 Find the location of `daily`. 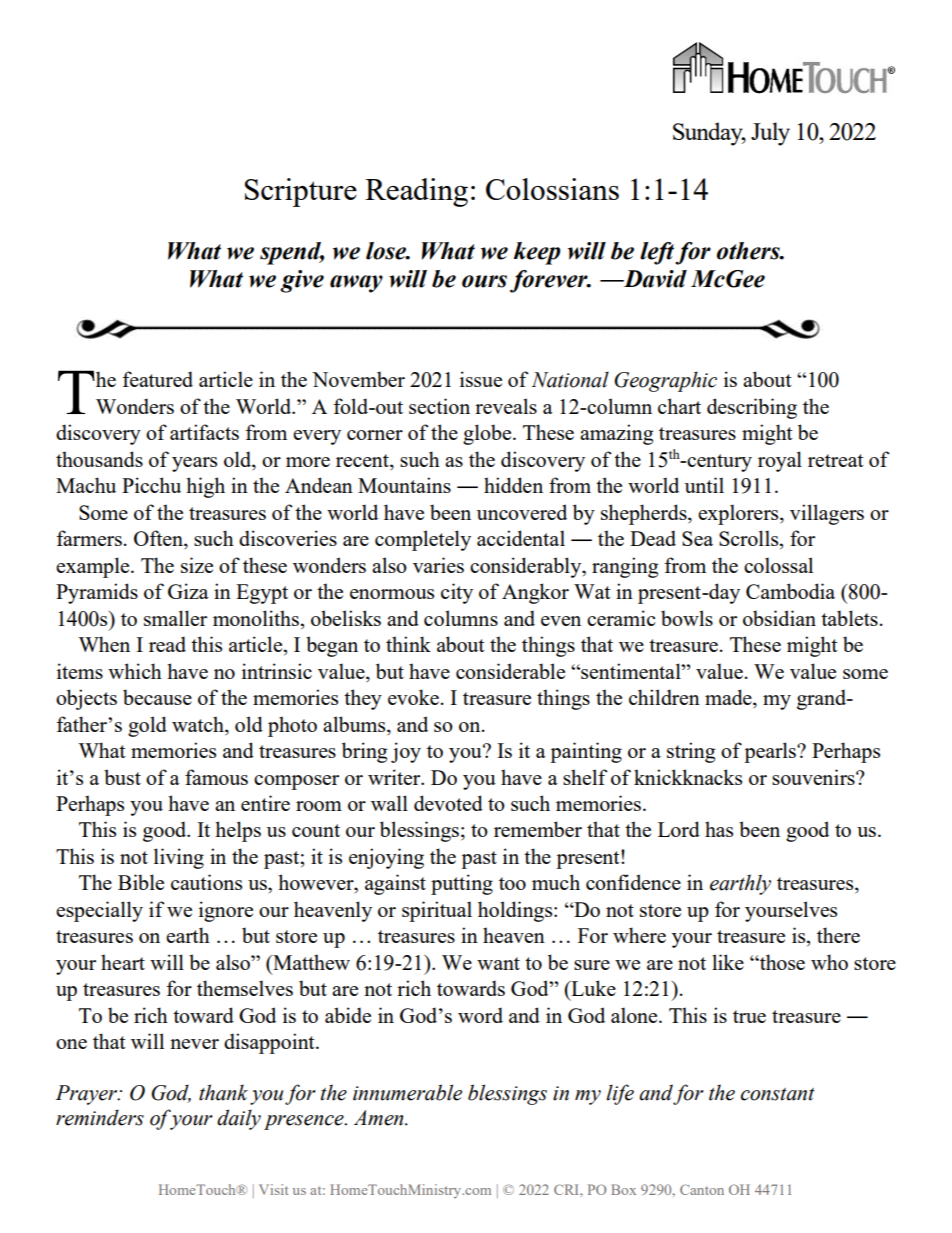

daily is located at coordinates (239, 1119).
